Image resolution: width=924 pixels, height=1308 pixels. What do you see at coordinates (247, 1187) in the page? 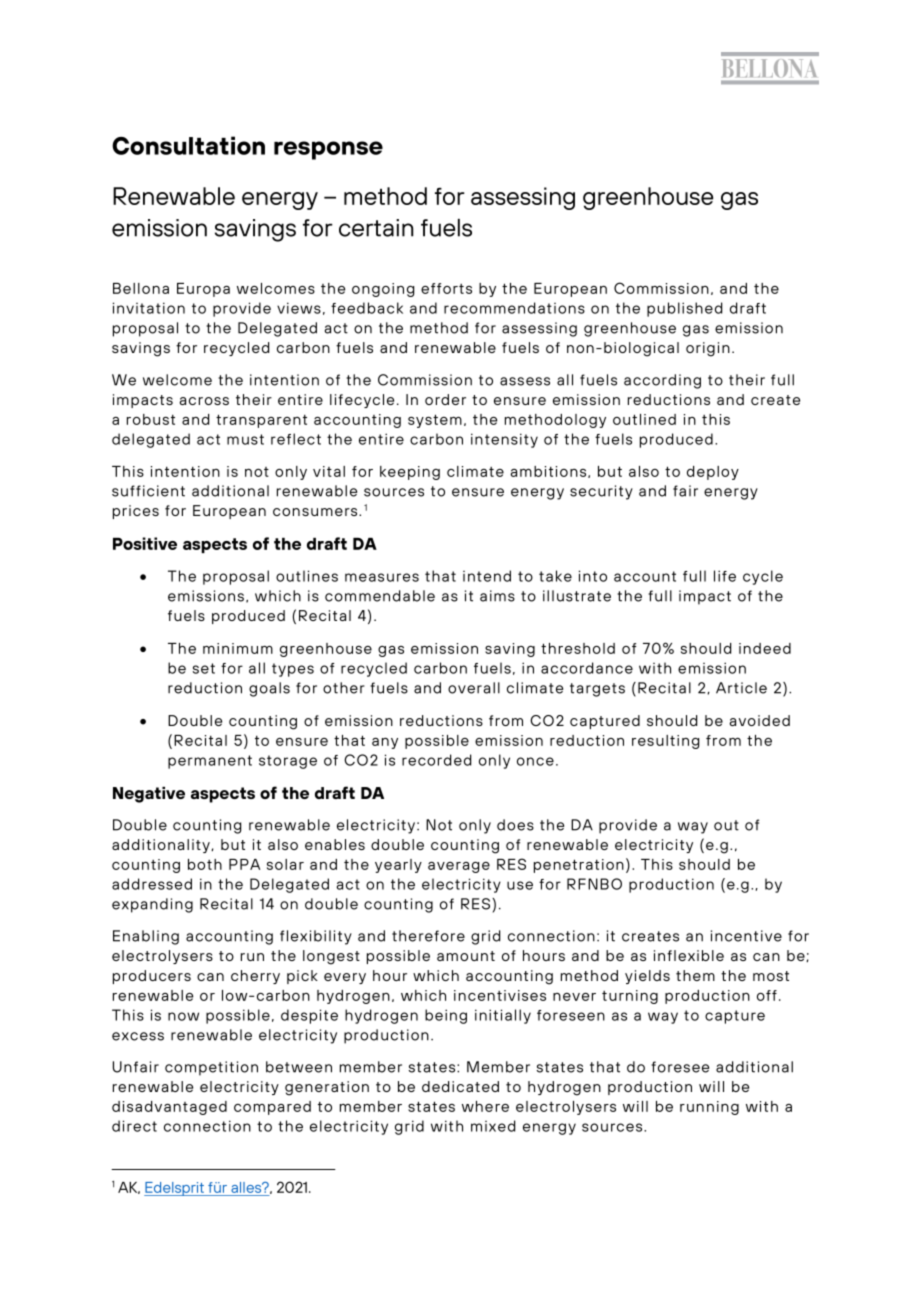
I see `alles` at bounding box center [247, 1187].
